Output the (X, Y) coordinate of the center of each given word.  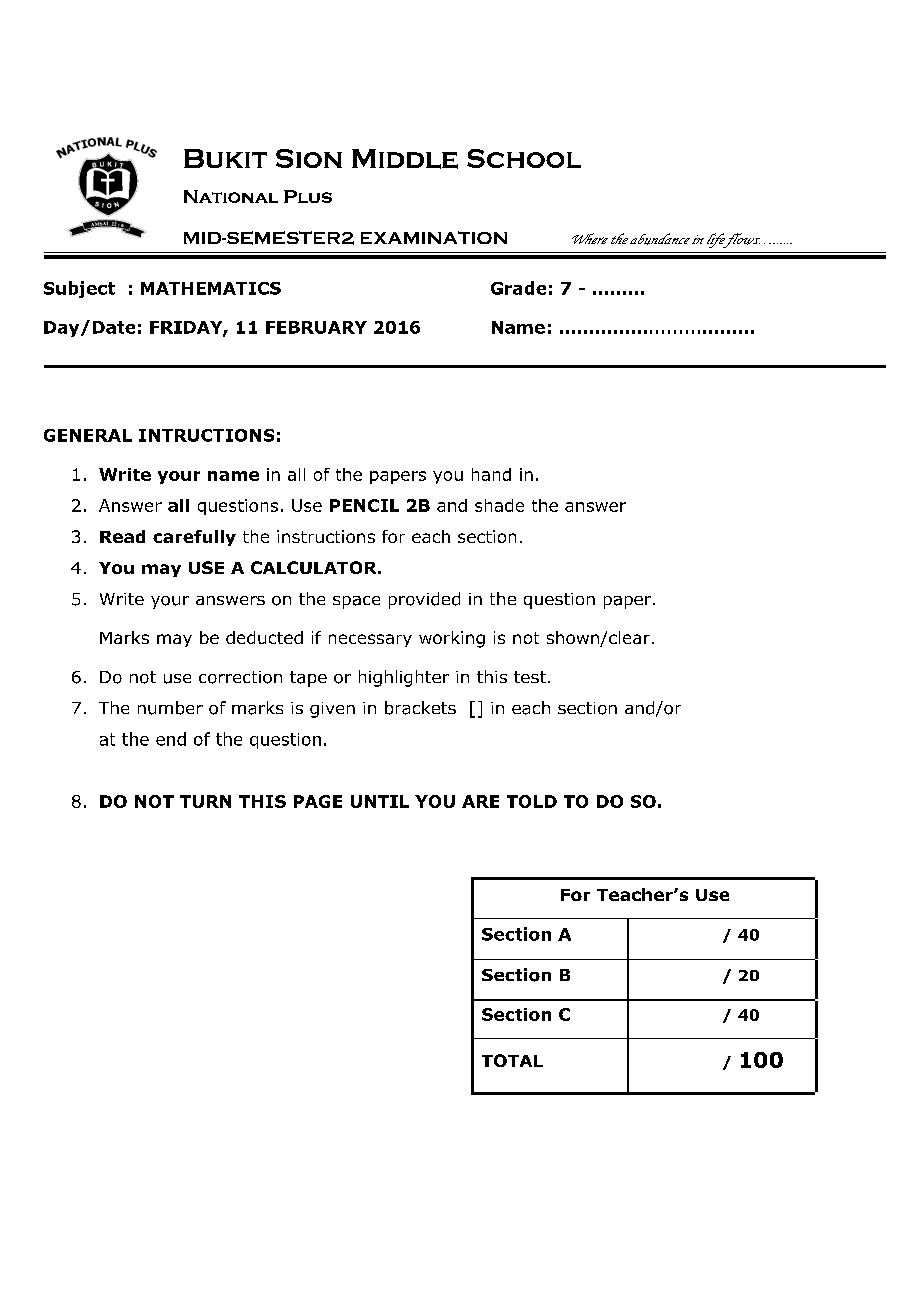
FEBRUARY (316, 327)
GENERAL (88, 435)
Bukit (225, 158)
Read (122, 536)
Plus (308, 196)
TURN (205, 801)
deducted (264, 637)
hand (491, 474)
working (452, 639)
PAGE (318, 801)
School (524, 158)
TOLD (532, 801)
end (171, 739)
